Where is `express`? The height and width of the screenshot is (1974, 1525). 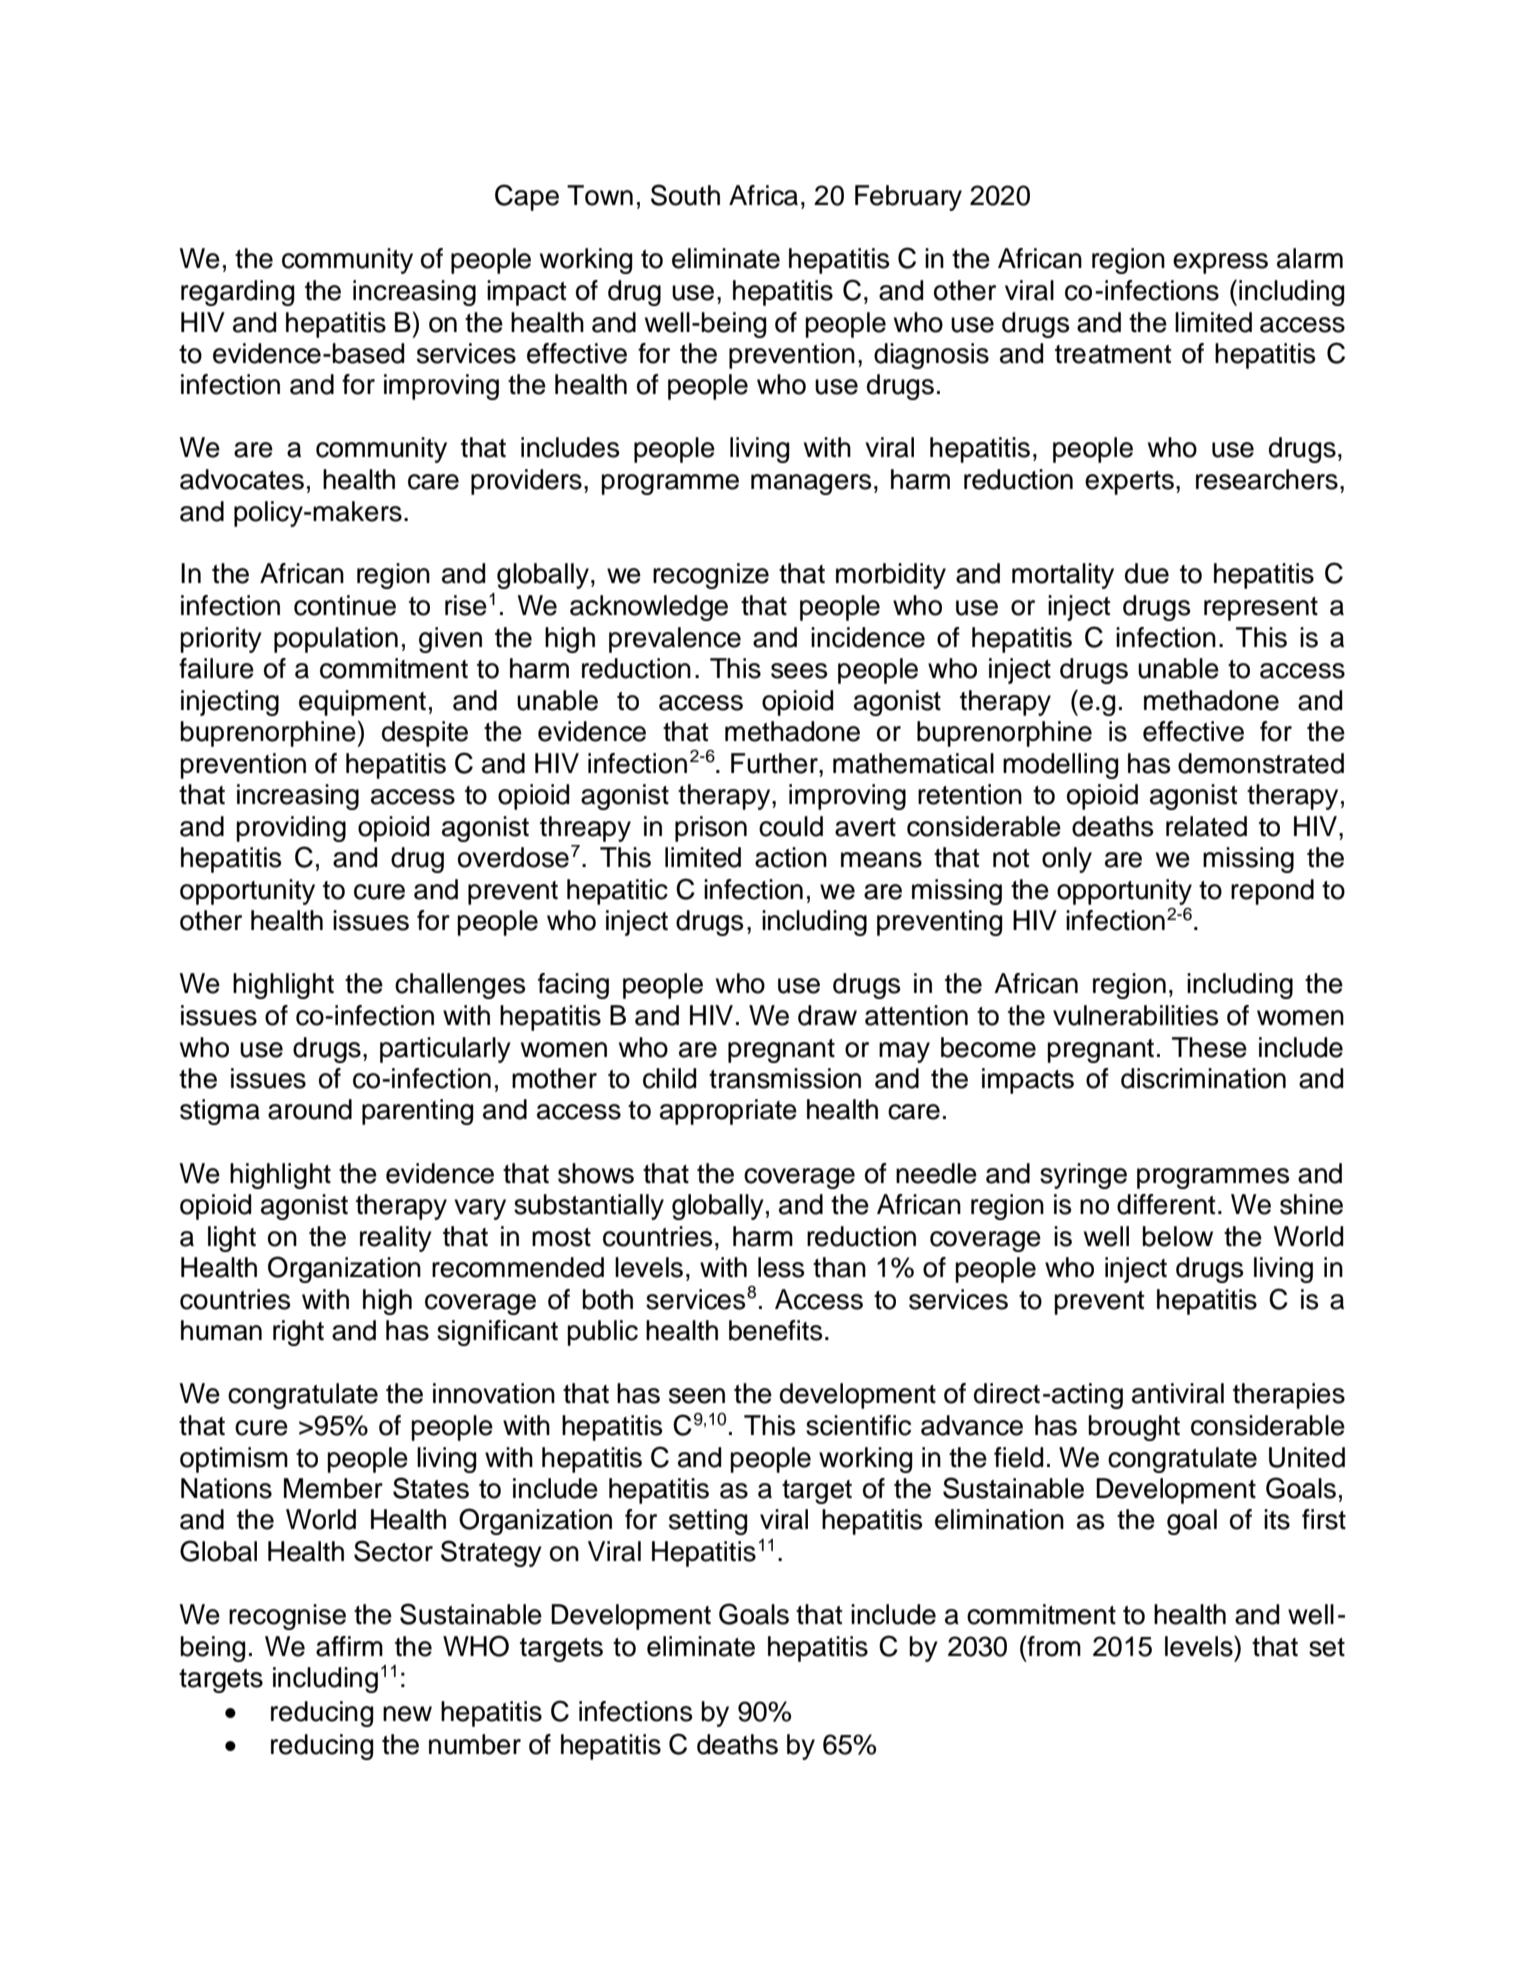 express is located at coordinates (1220, 263).
